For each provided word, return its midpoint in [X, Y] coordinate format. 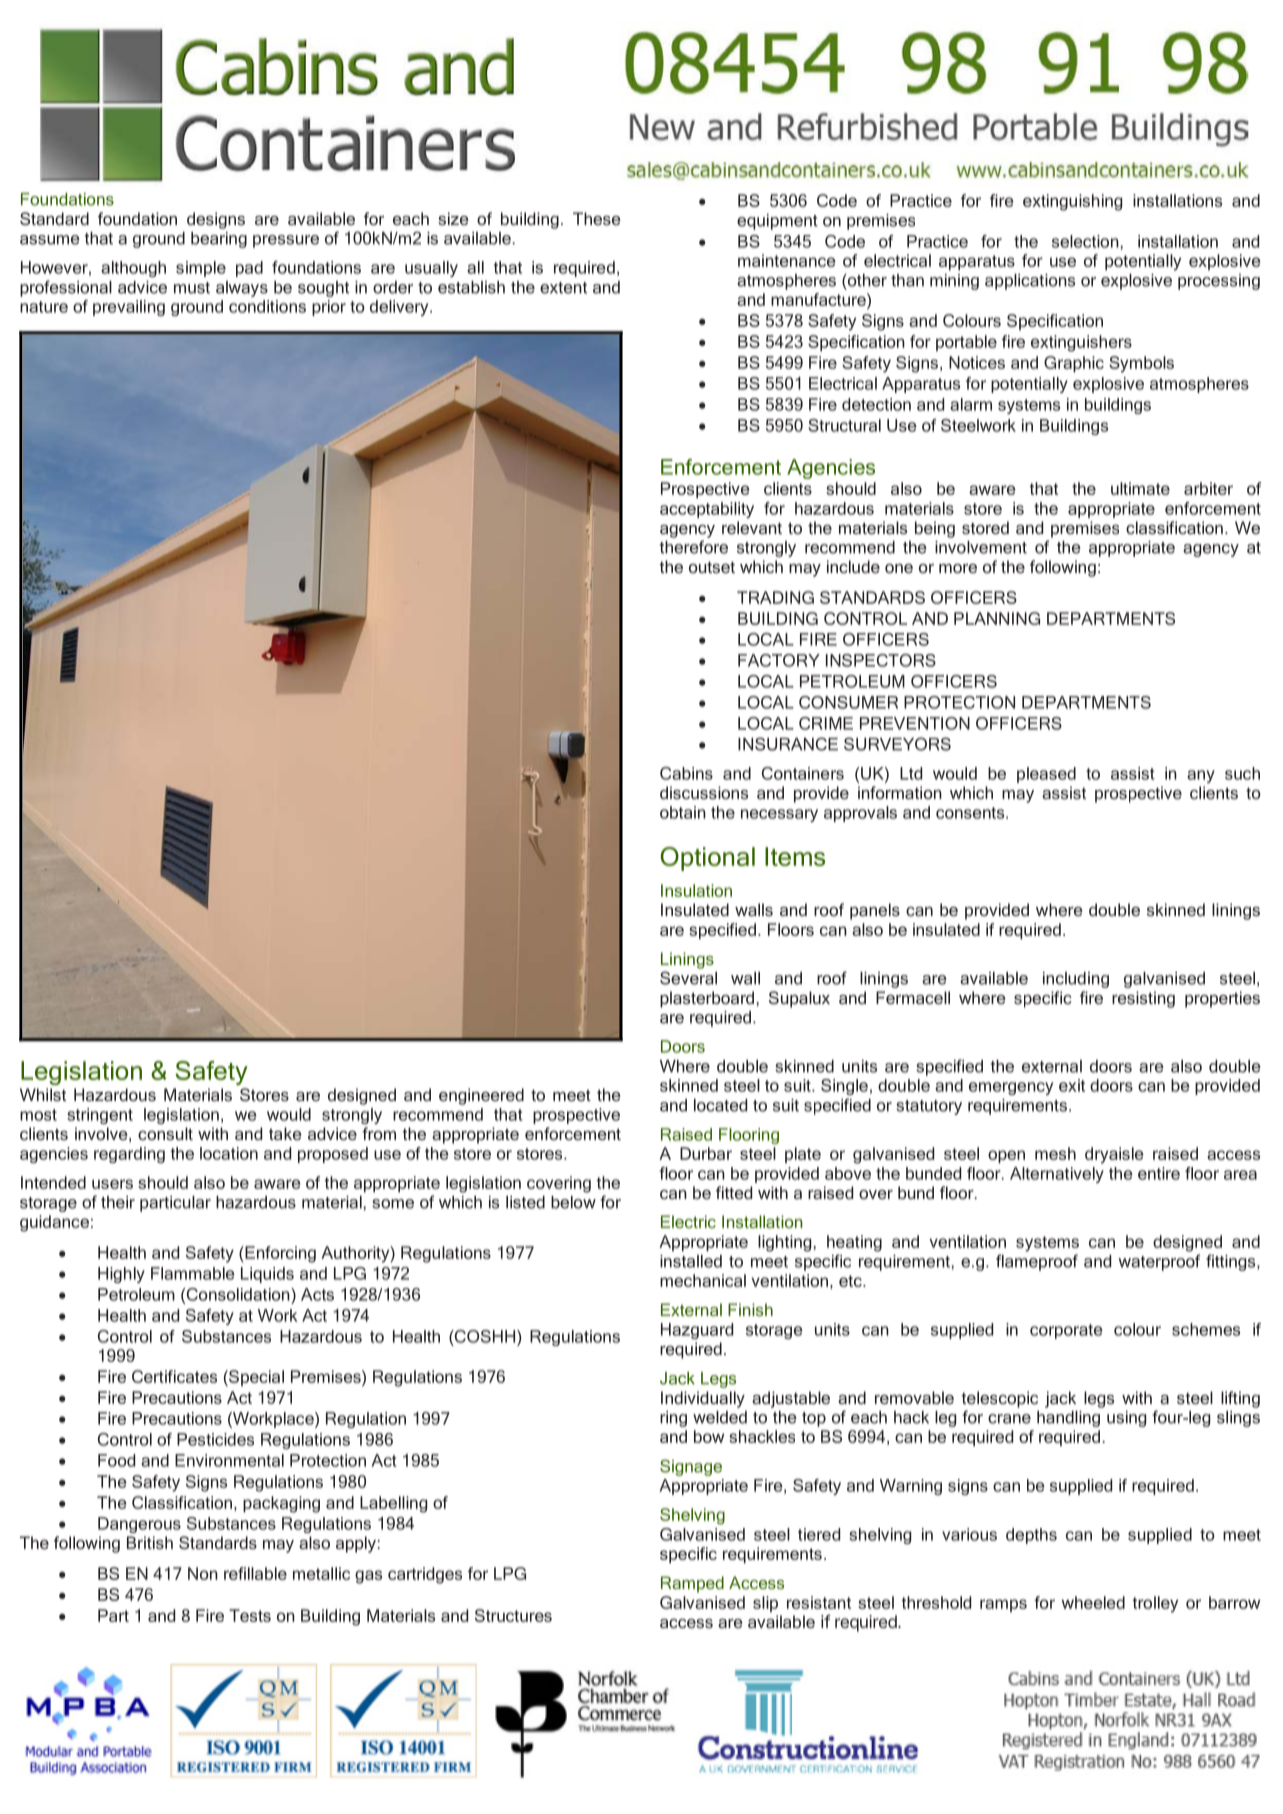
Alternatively [1057, 1175]
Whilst [43, 1094]
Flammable [193, 1273]
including [1076, 980]
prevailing [129, 308]
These [597, 218]
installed [691, 1261]
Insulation [696, 890]
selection [1085, 241]
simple [201, 269]
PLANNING [997, 618]
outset [712, 567]
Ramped [692, 1584]
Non [203, 1573]
